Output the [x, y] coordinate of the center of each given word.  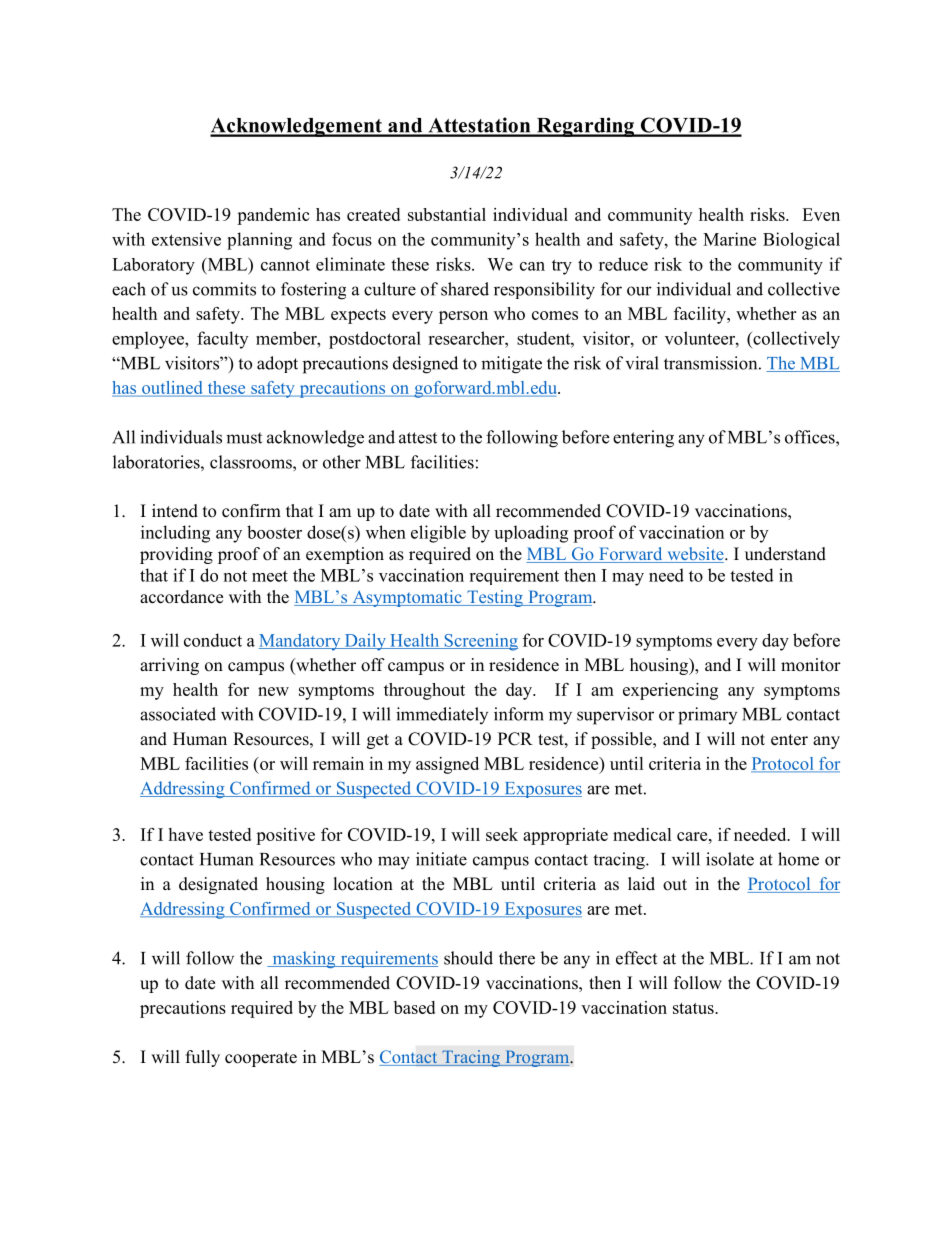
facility [701, 315]
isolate [730, 859]
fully [203, 1058]
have [185, 834]
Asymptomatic [407, 598]
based [414, 1007]
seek [502, 834]
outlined [172, 389]
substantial [447, 214]
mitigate [511, 365]
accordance [181, 597]
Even [821, 214]
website [695, 555]
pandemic [273, 216]
